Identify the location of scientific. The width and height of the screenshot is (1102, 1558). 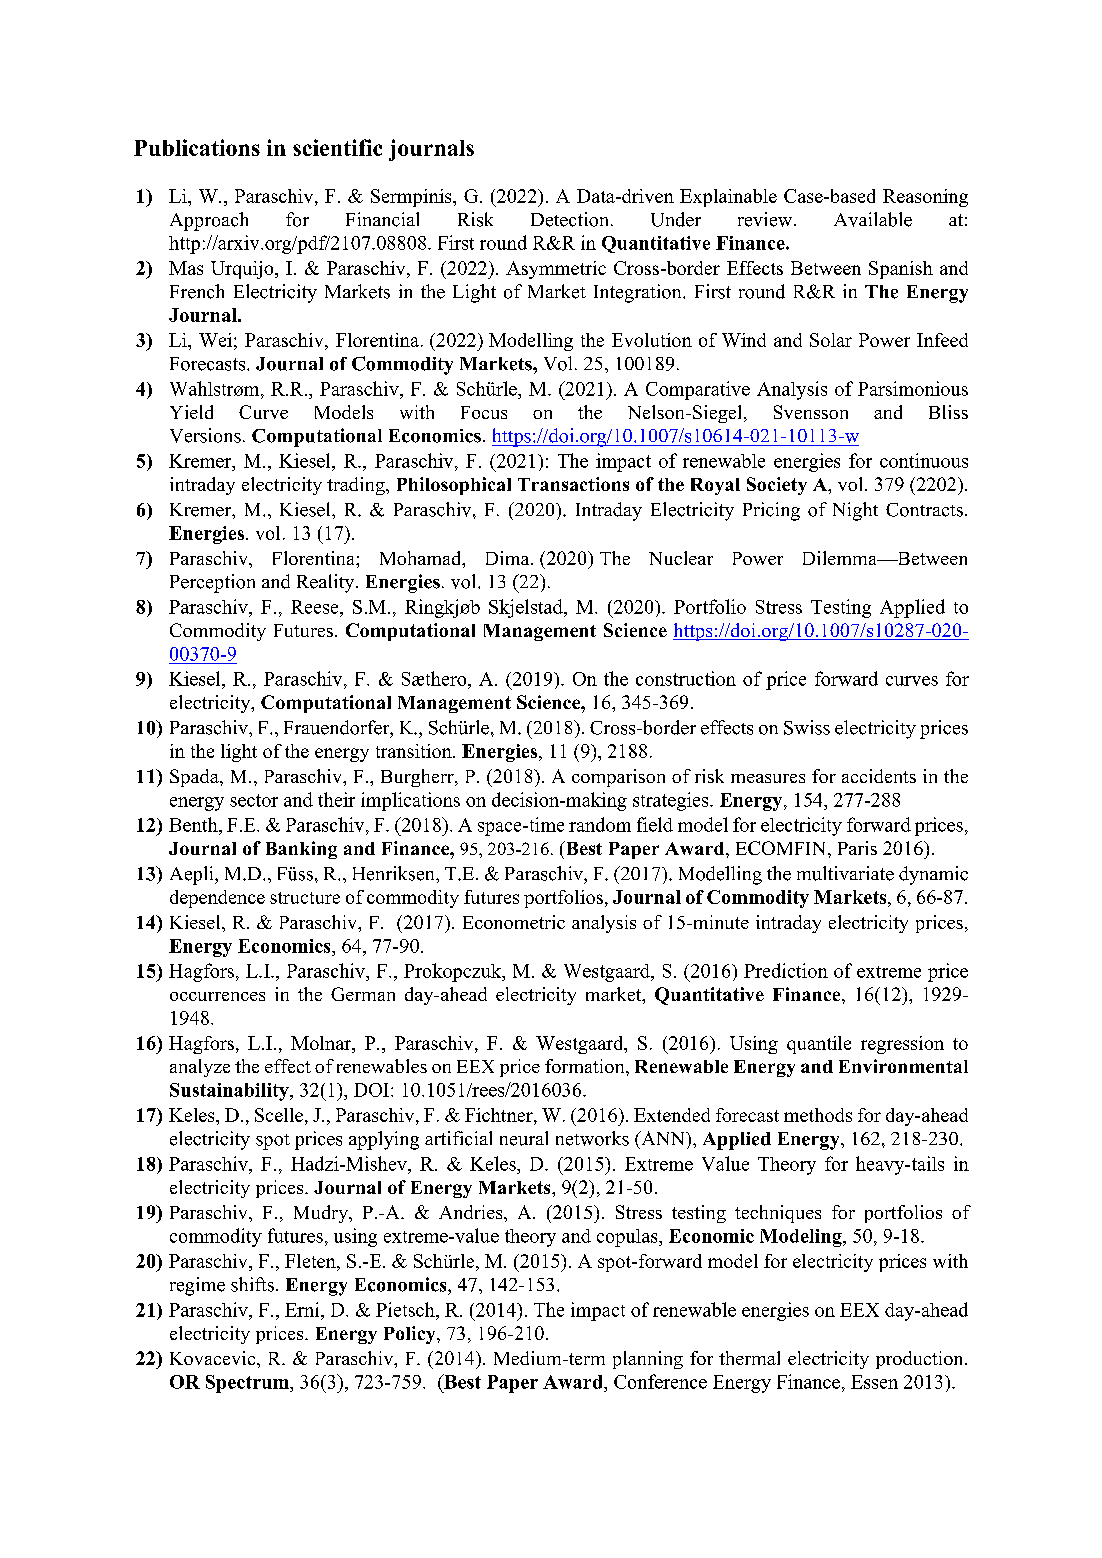
(337, 147).
